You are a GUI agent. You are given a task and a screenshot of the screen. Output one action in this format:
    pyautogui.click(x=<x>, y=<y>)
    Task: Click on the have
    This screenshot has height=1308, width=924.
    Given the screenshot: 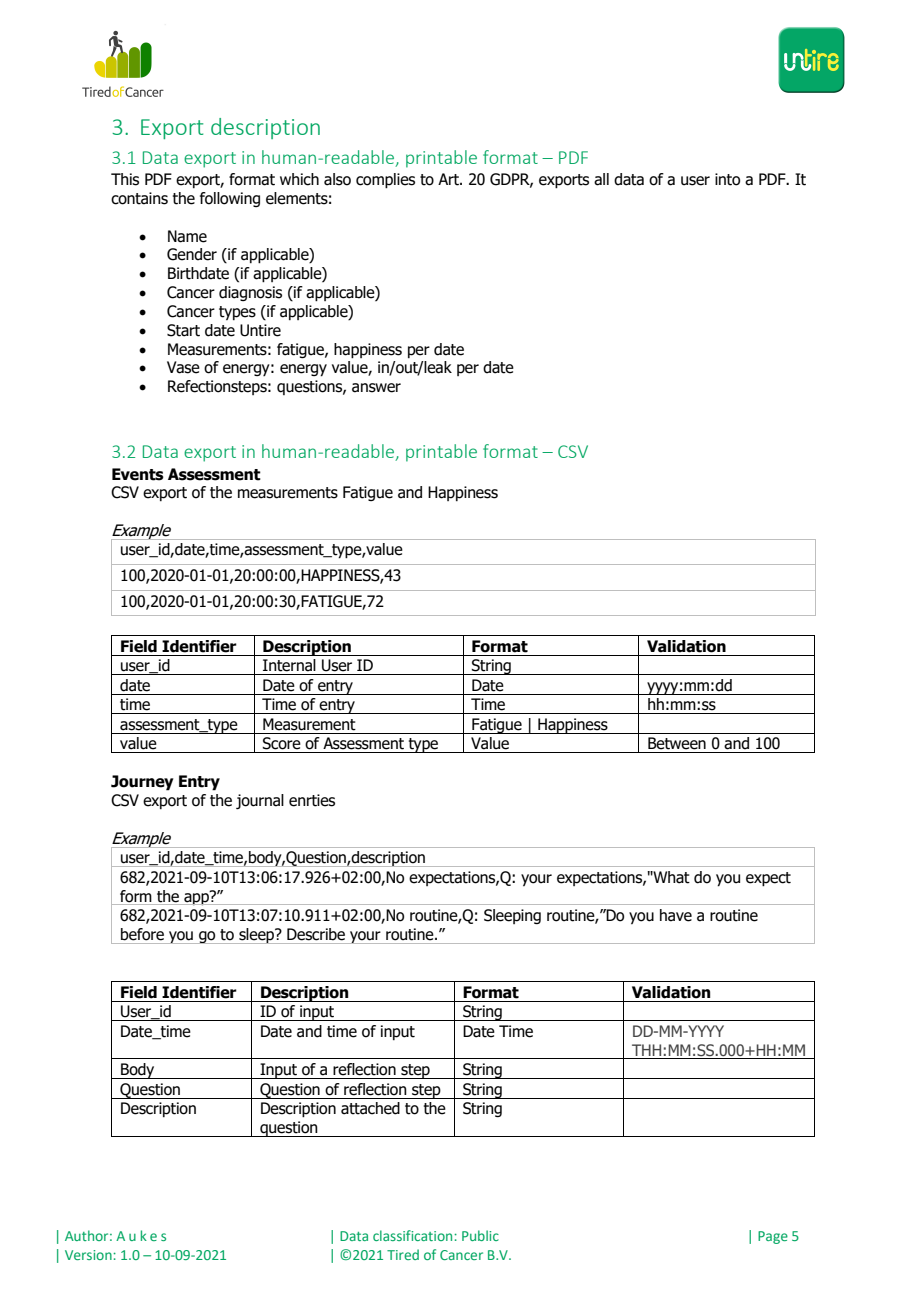 What is the action you would take?
    pyautogui.click(x=676, y=915)
